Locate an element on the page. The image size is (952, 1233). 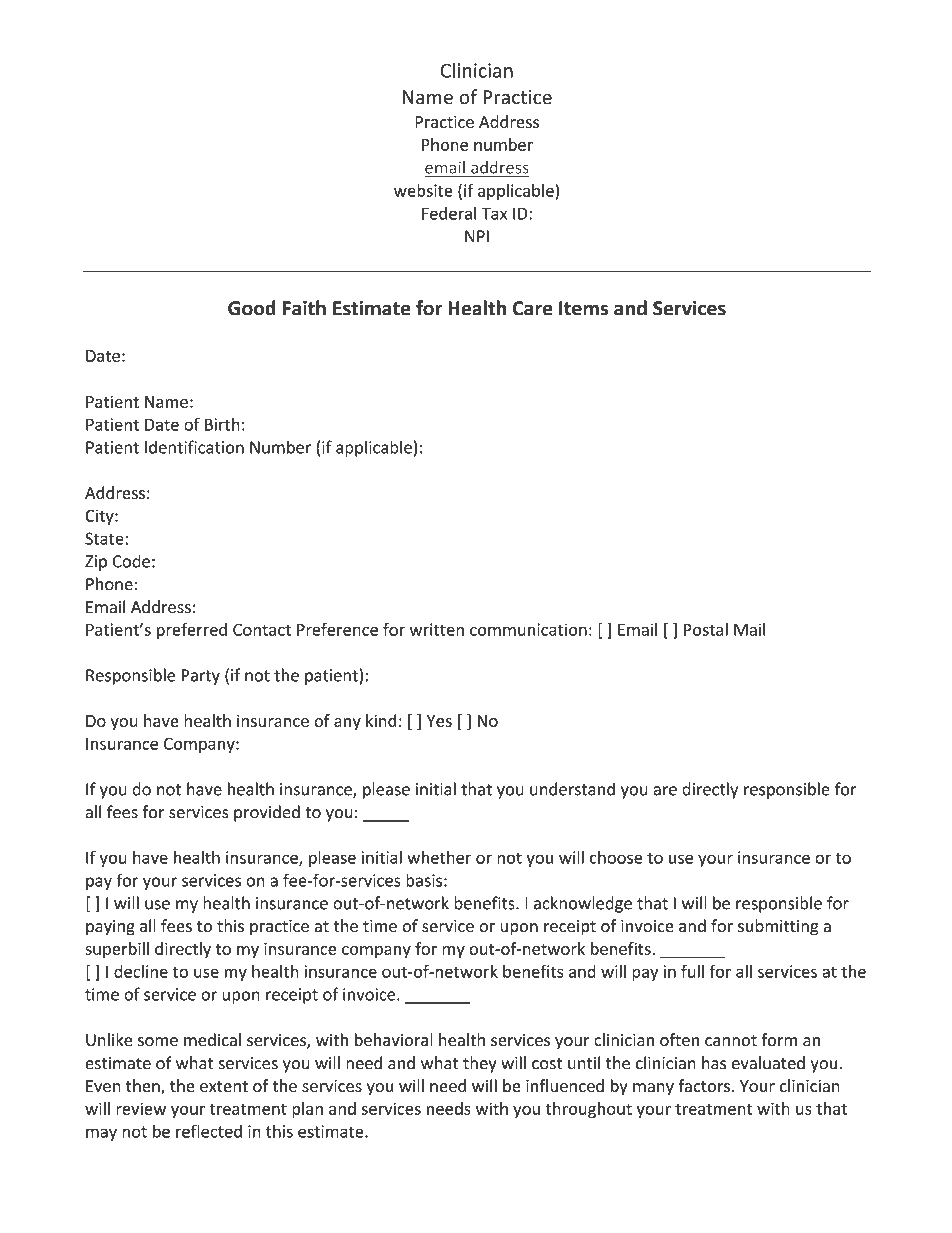
Good is located at coordinates (252, 308).
